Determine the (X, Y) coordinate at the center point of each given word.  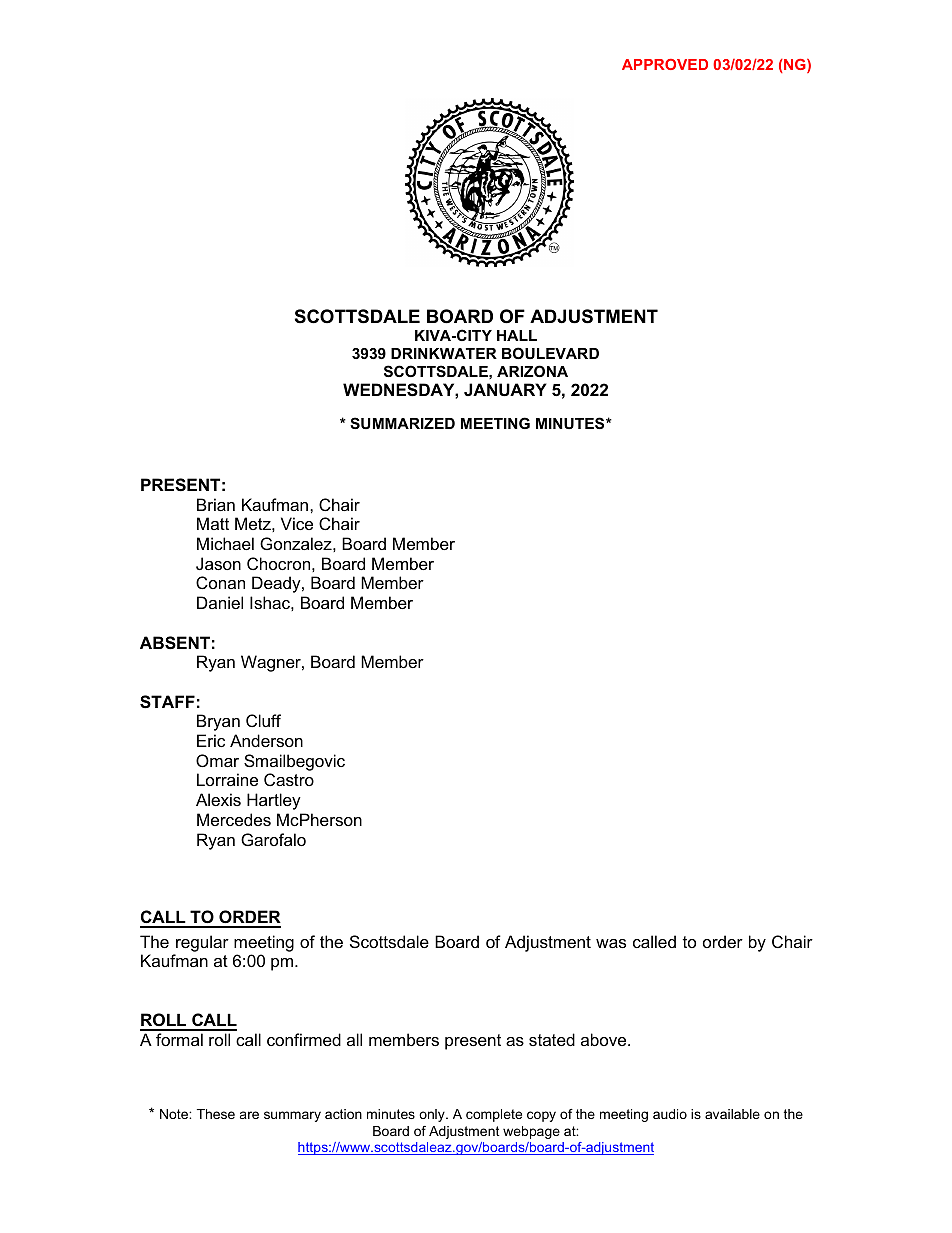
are (249, 1115)
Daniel (220, 602)
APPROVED (665, 64)
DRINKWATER (444, 353)
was (611, 943)
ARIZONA (532, 371)
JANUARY (505, 389)
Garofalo (273, 839)
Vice (297, 523)
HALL (517, 335)
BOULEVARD (550, 353)
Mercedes (234, 819)
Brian (216, 504)
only (433, 1115)
